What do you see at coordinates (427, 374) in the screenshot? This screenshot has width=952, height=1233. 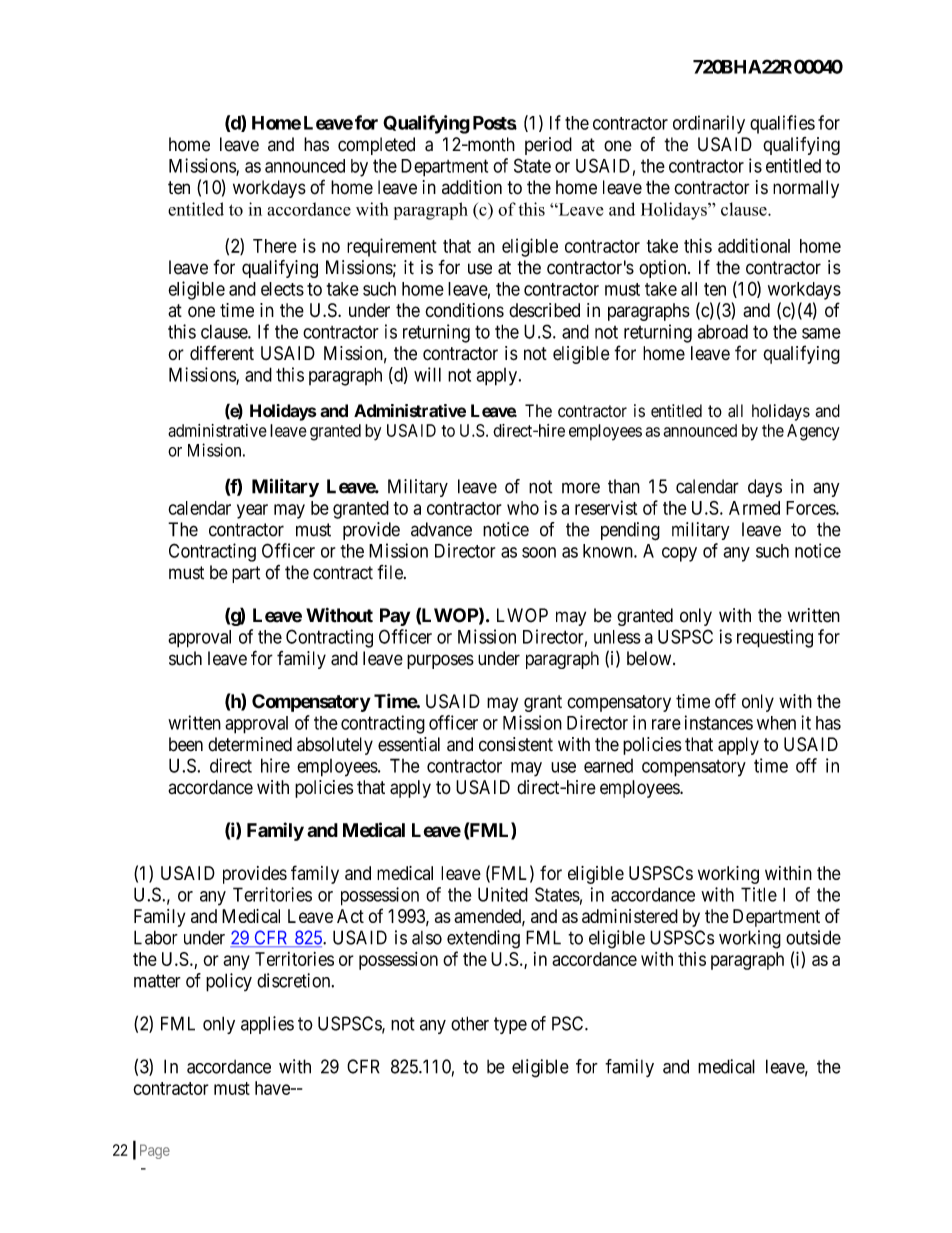 I see `will` at bounding box center [427, 374].
